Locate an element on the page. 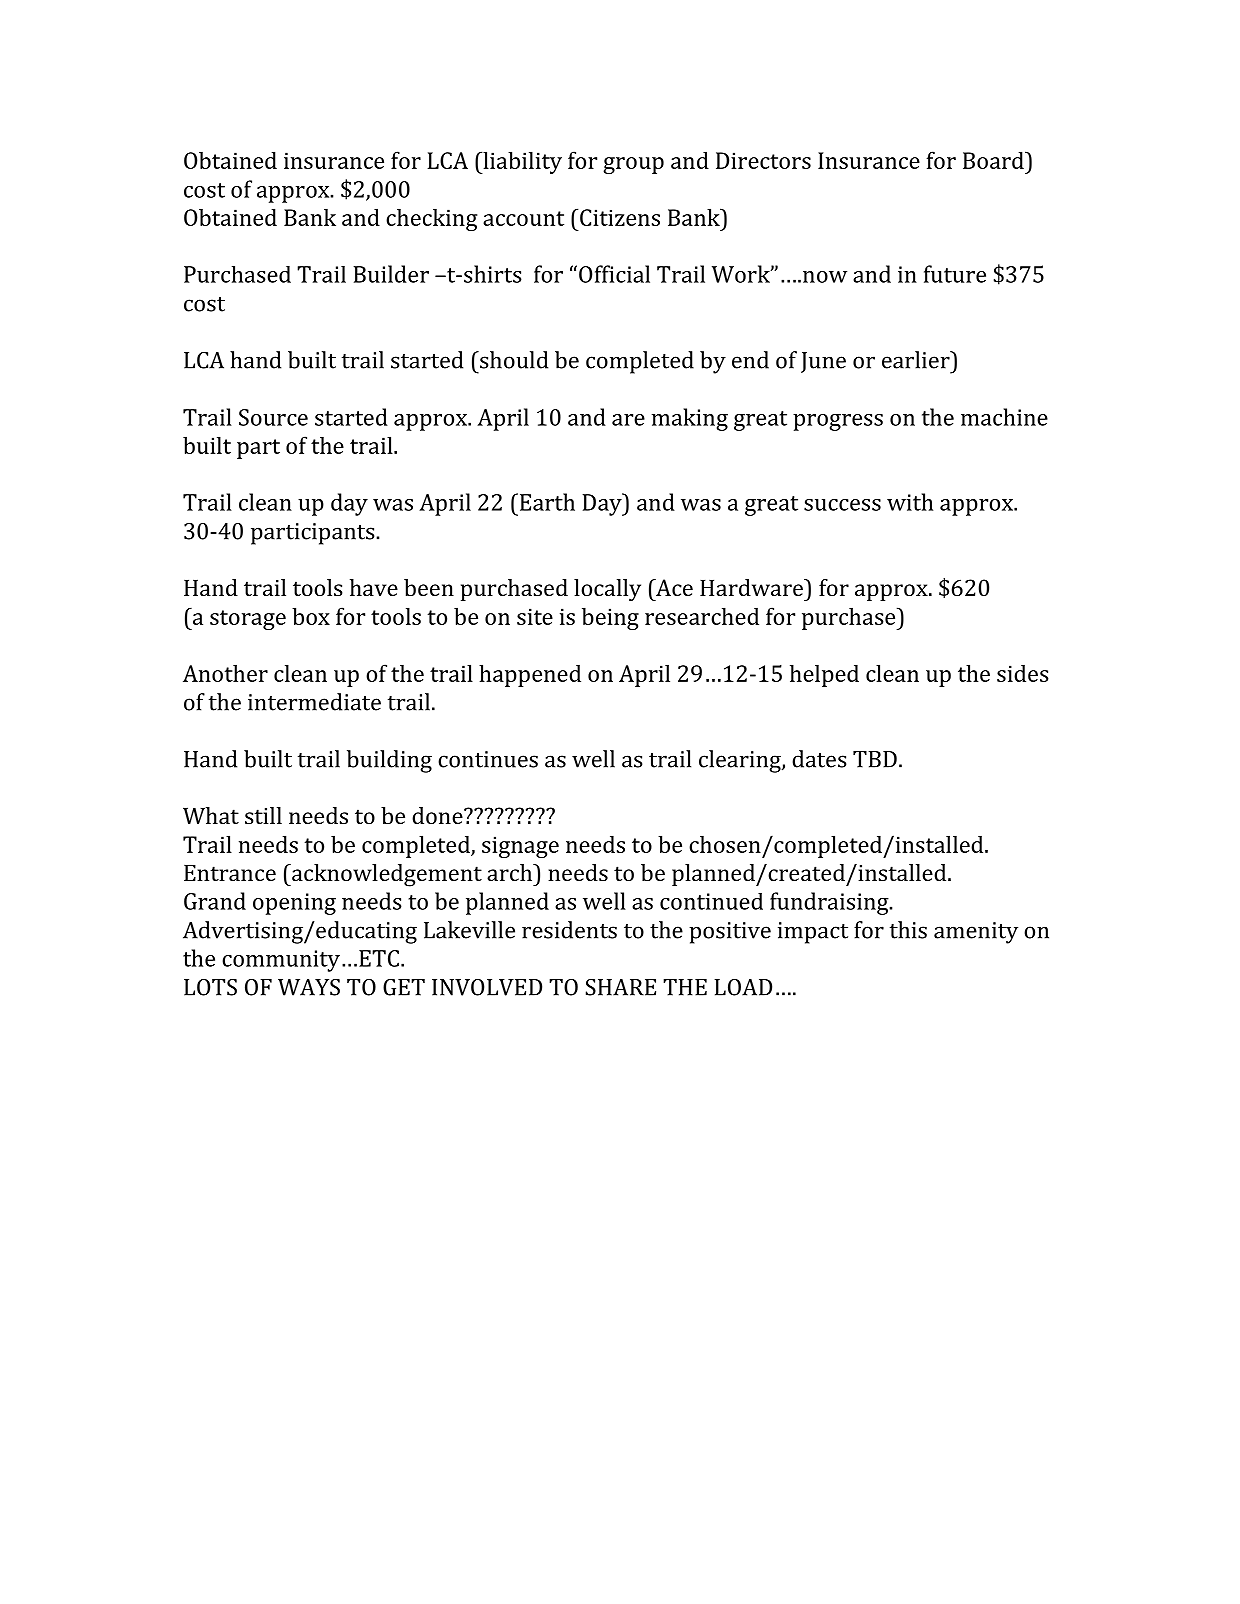  making is located at coordinates (690, 419).
